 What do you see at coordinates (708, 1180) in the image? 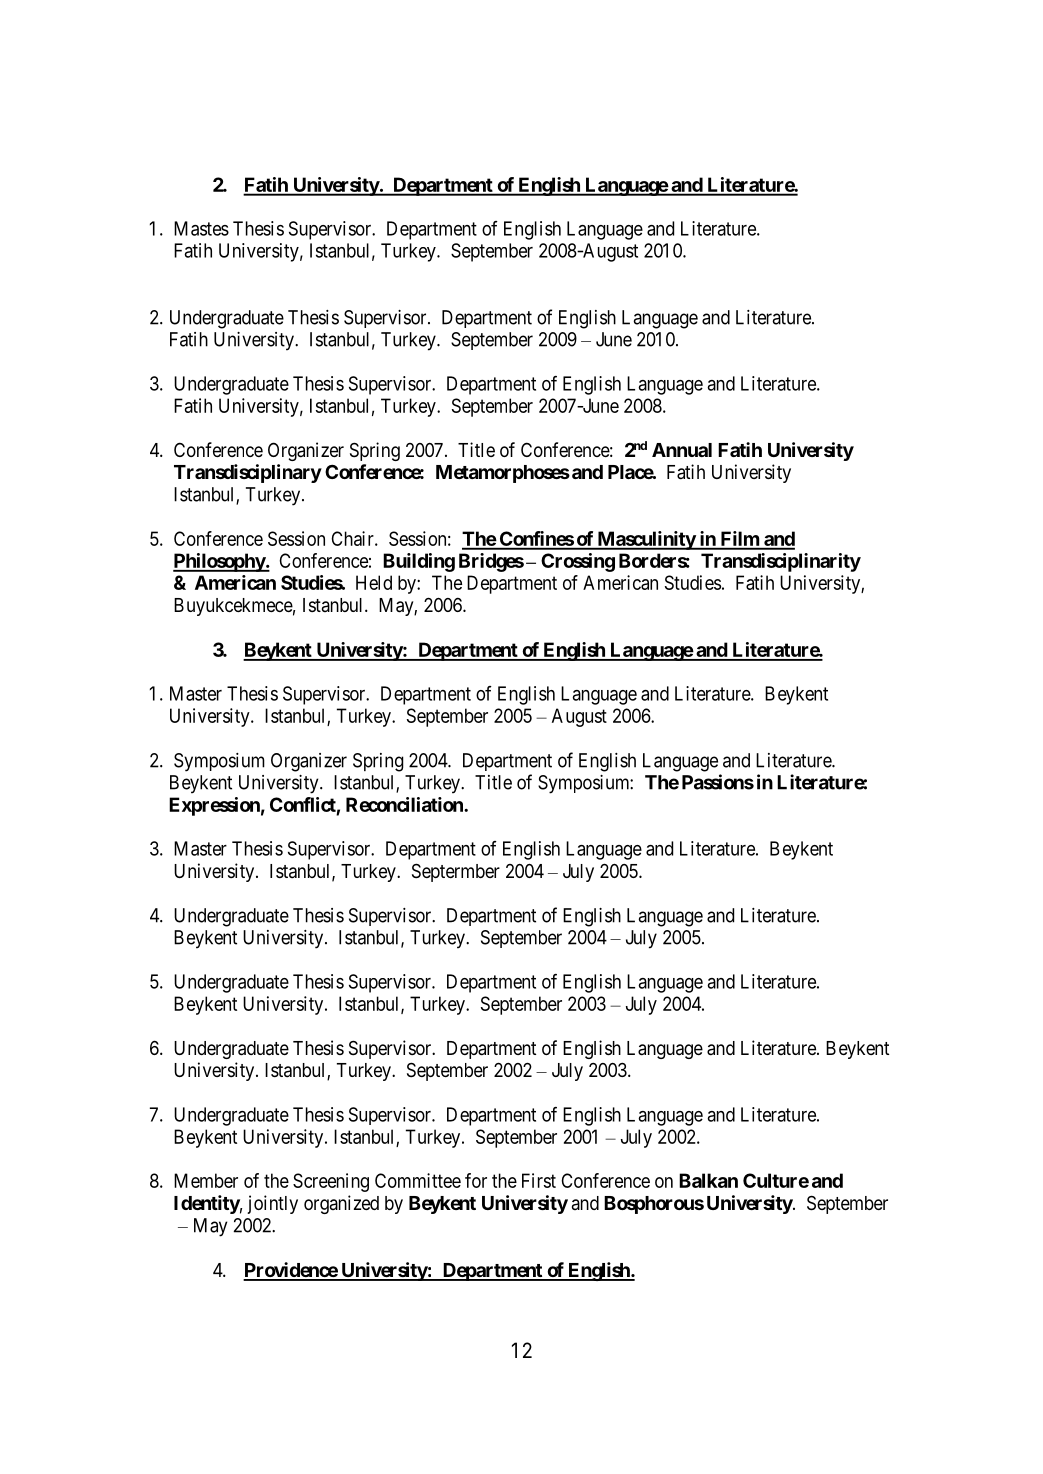
I see `Balkan` at bounding box center [708, 1180].
